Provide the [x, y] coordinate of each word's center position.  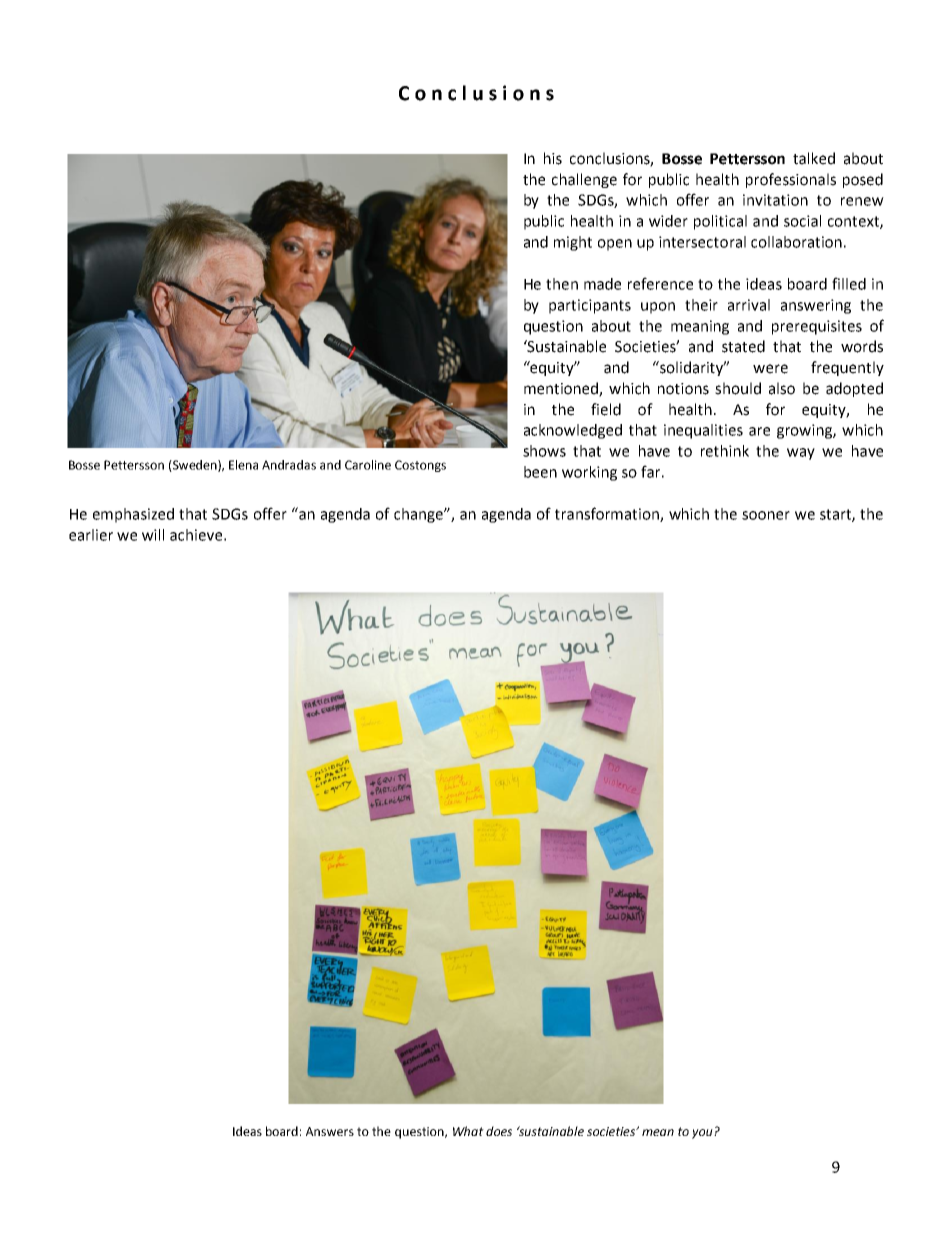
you [703, 1134]
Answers [330, 1131]
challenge [584, 180]
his [553, 158]
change [419, 515]
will [153, 535]
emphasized [133, 515]
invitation [775, 200]
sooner [766, 515]
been [540, 472]
